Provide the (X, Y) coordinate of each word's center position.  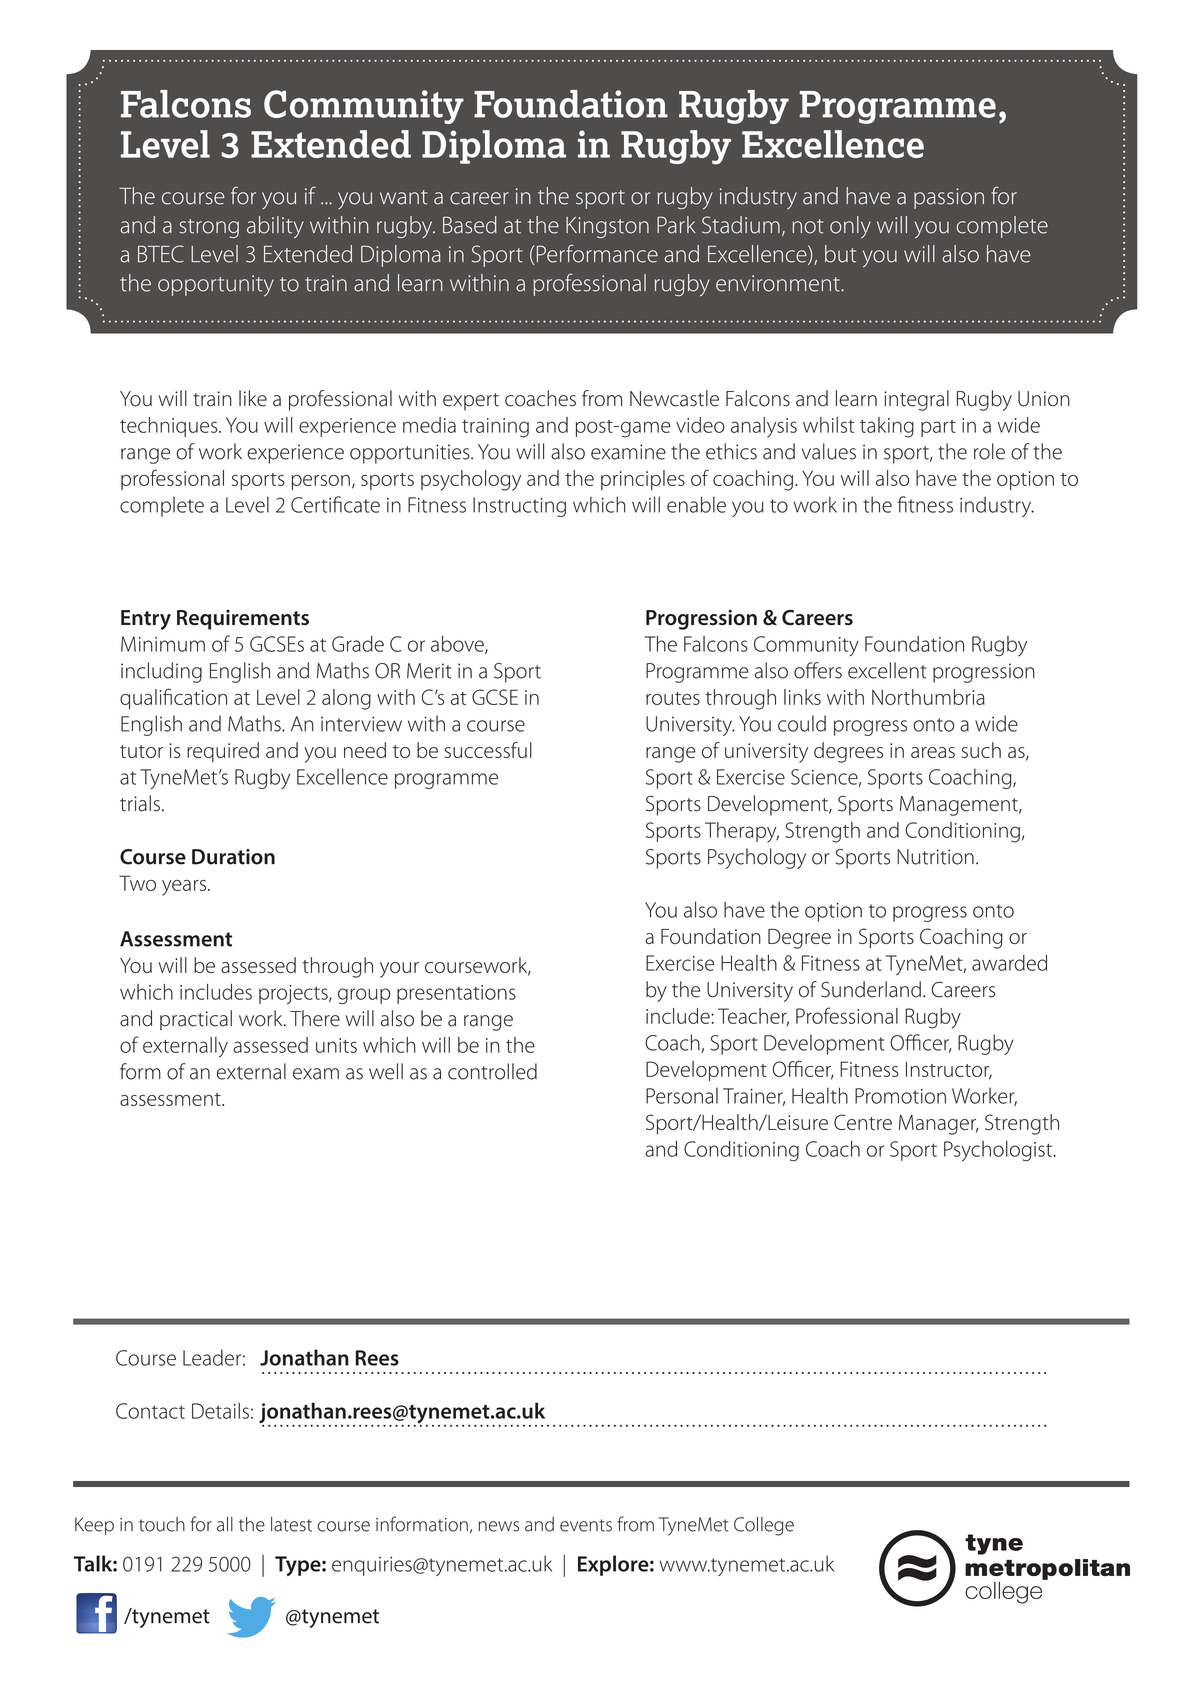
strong (209, 228)
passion (949, 198)
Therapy (742, 832)
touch (162, 1524)
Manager (938, 1125)
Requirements (243, 620)
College (764, 1526)
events (586, 1525)
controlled (492, 1071)
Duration (233, 857)
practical (196, 1020)
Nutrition (935, 857)
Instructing (519, 507)
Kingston (607, 227)
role (989, 451)
